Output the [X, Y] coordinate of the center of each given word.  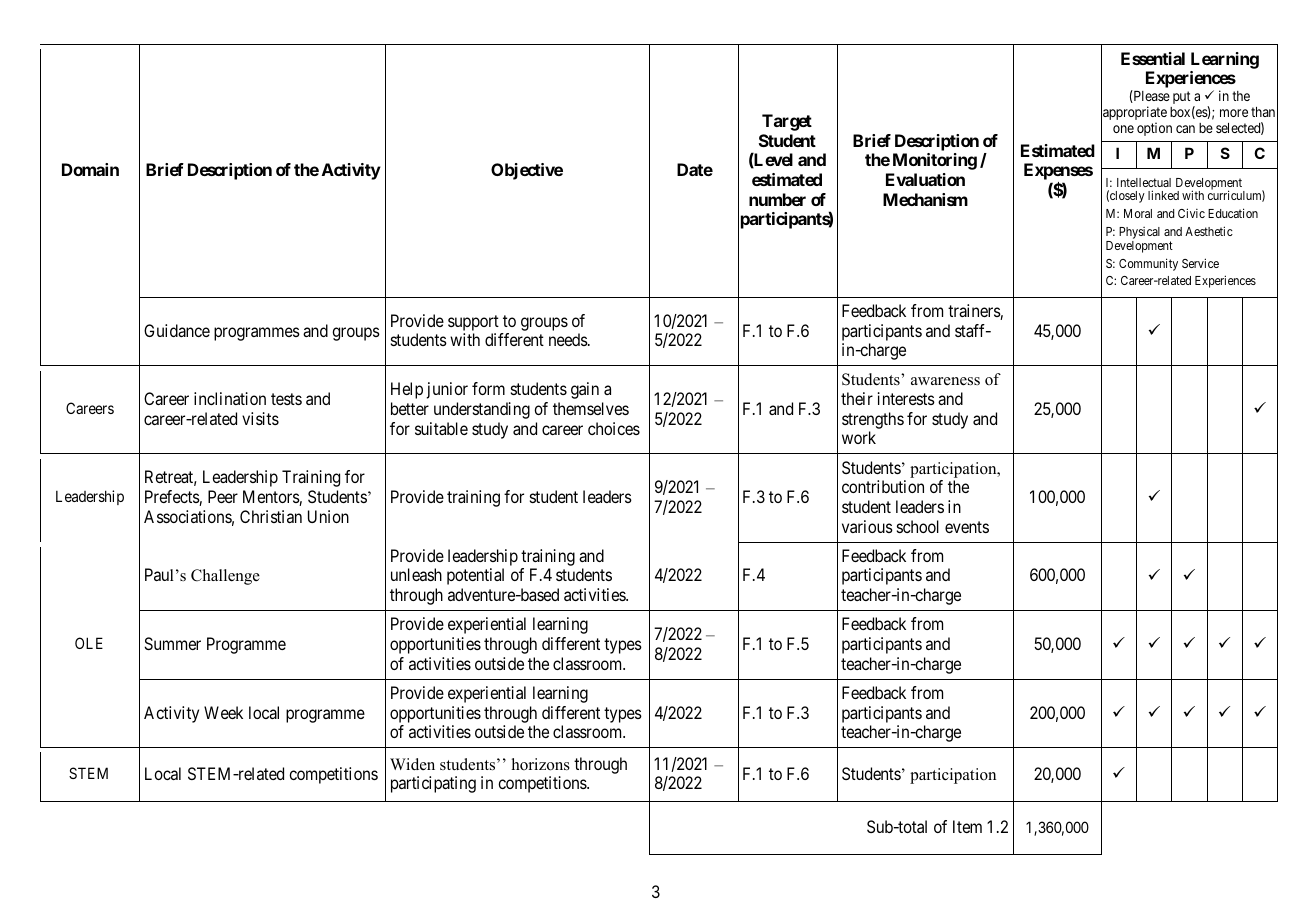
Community [1148, 264]
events [967, 527]
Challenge [225, 577]
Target [787, 122]
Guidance [177, 330]
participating [433, 784]
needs [568, 339]
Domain [90, 169]
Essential [1153, 58]
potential [475, 576]
